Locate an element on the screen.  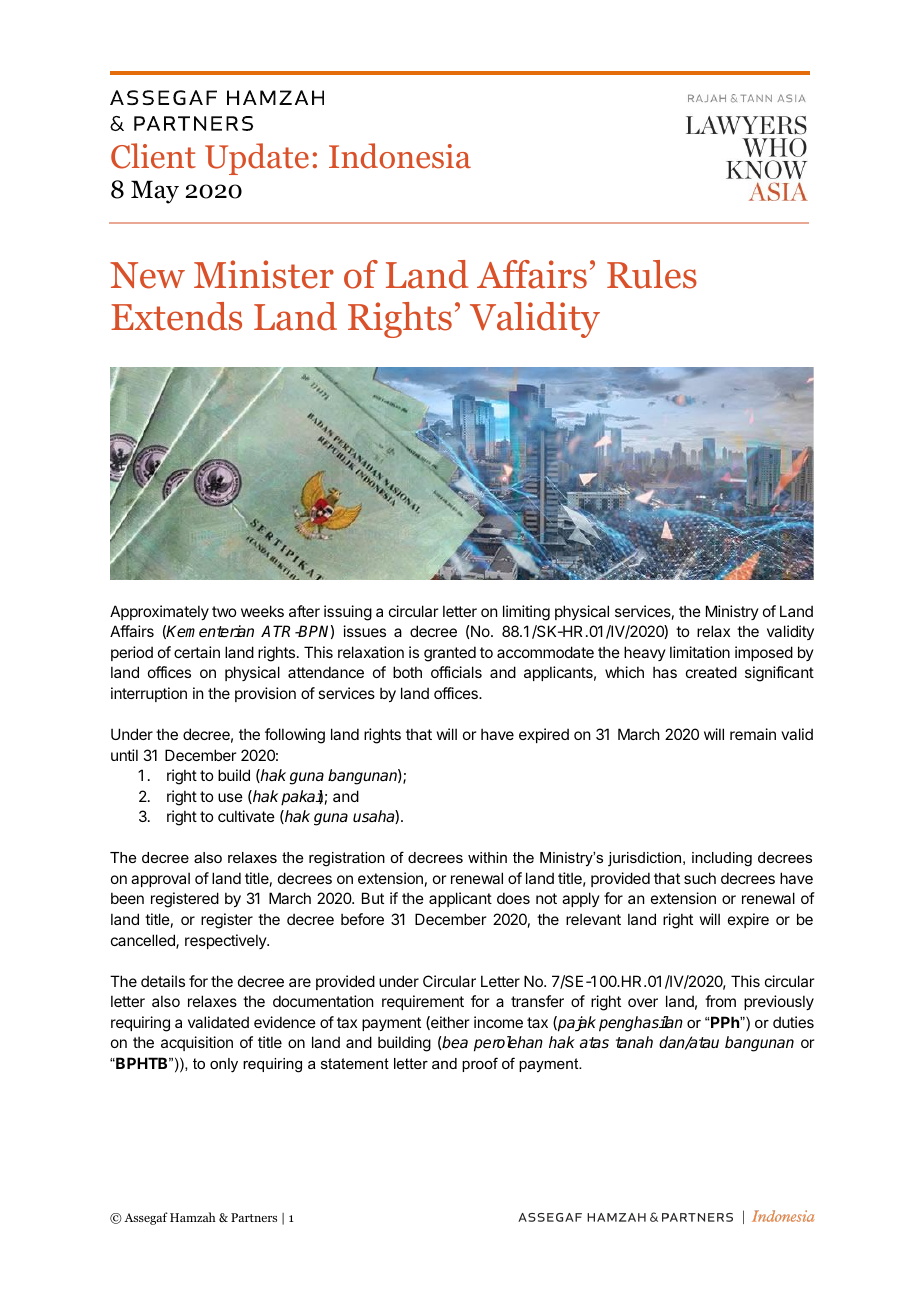
does is located at coordinates (513, 898).
